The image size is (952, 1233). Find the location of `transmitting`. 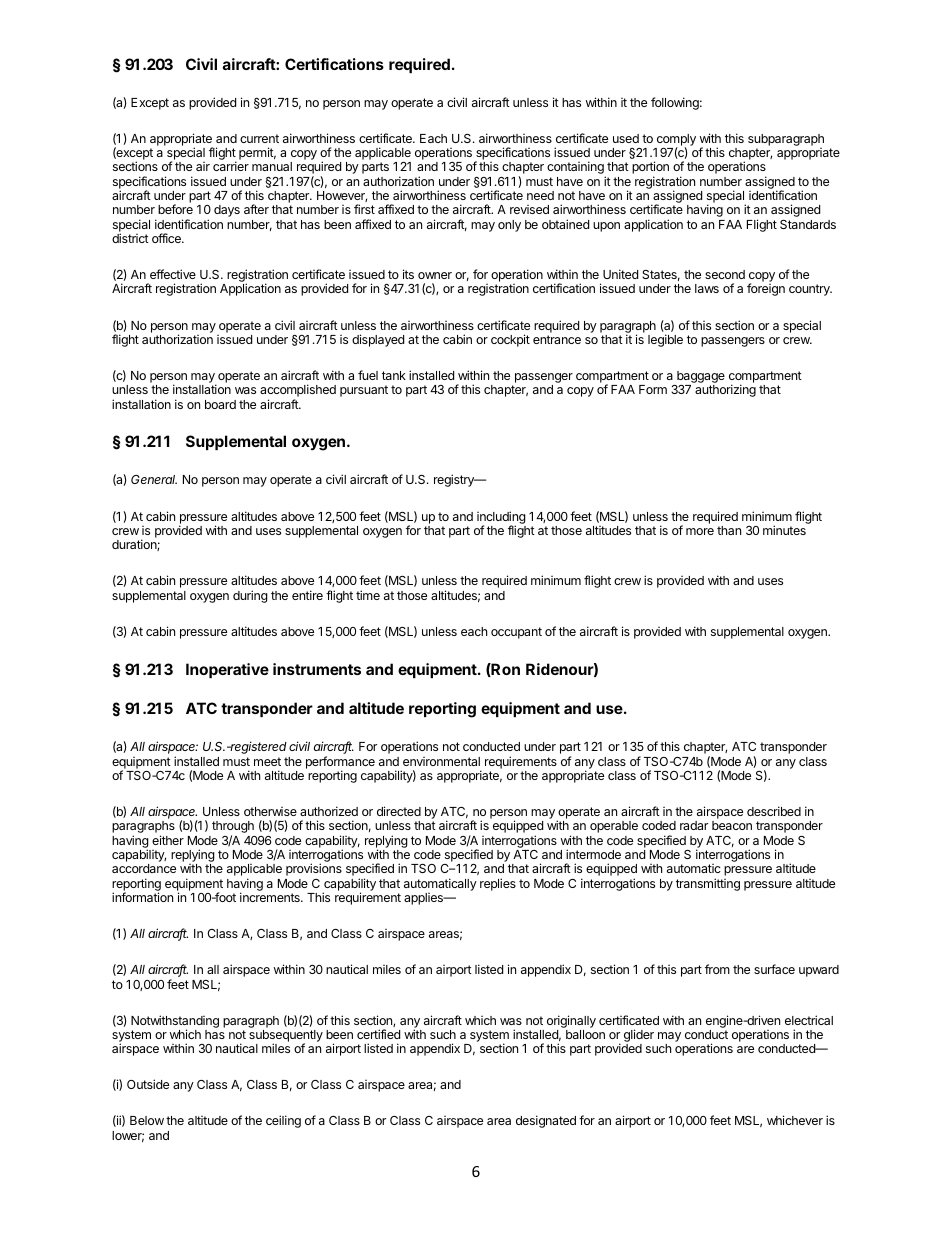

transmitting is located at coordinates (708, 884).
